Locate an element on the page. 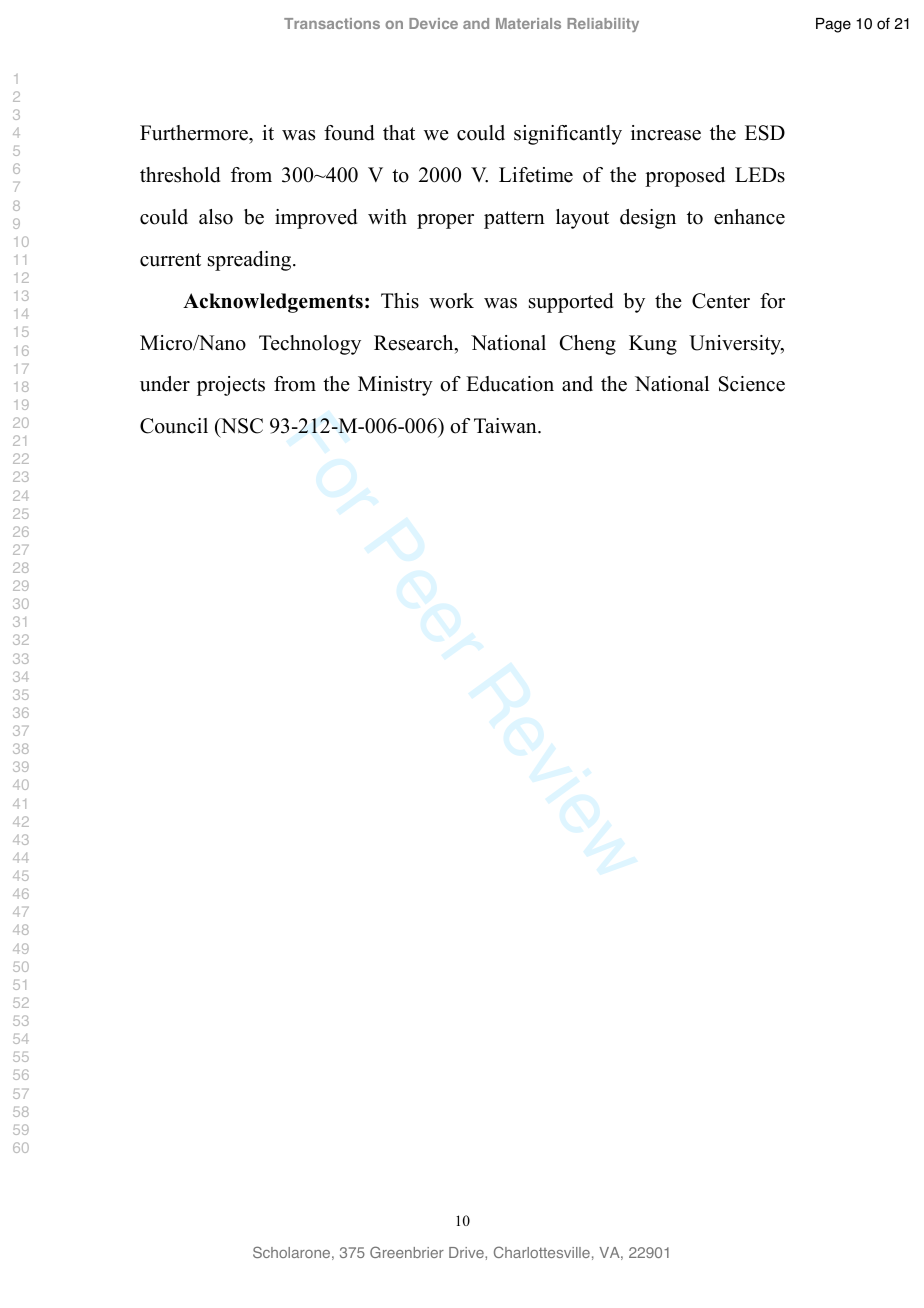  Materials is located at coordinates (528, 23).
